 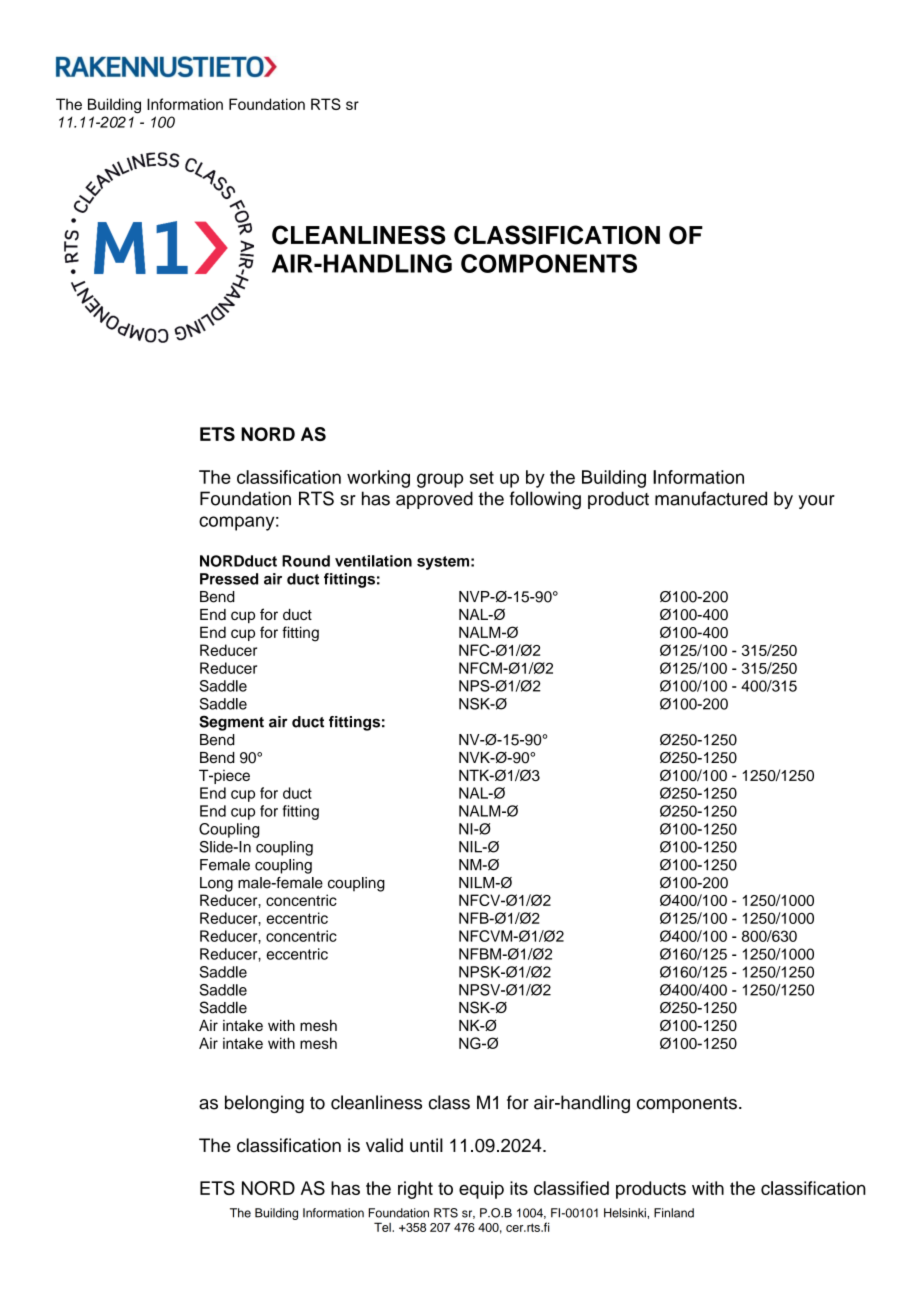 I want to click on Segment, so click(x=231, y=723).
